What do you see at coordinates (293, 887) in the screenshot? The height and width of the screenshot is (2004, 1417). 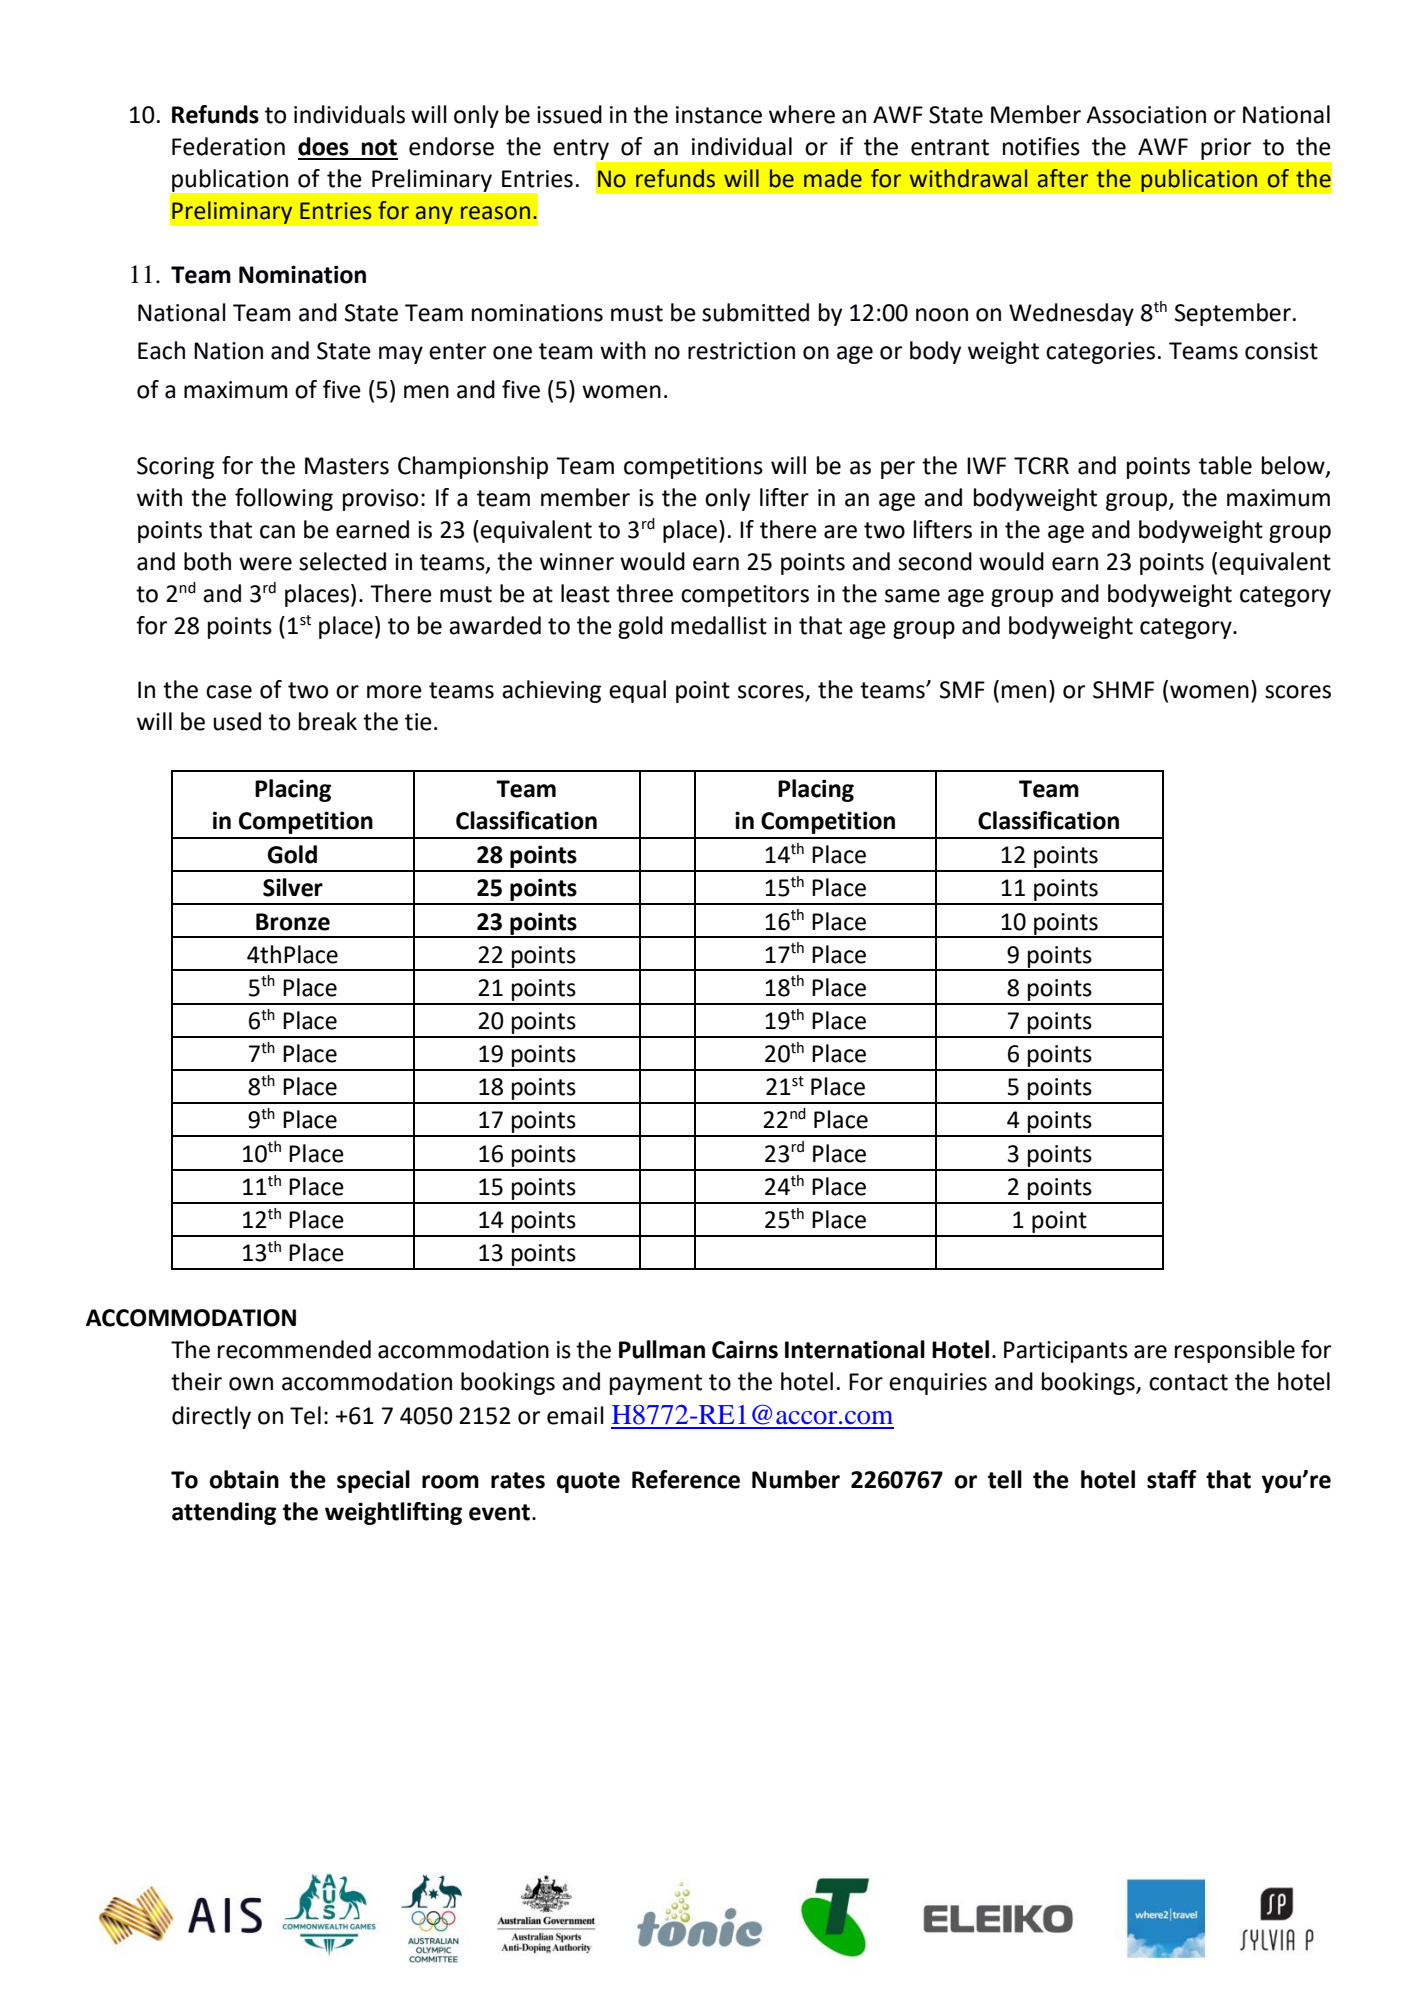 I see `Silver` at bounding box center [293, 887].
